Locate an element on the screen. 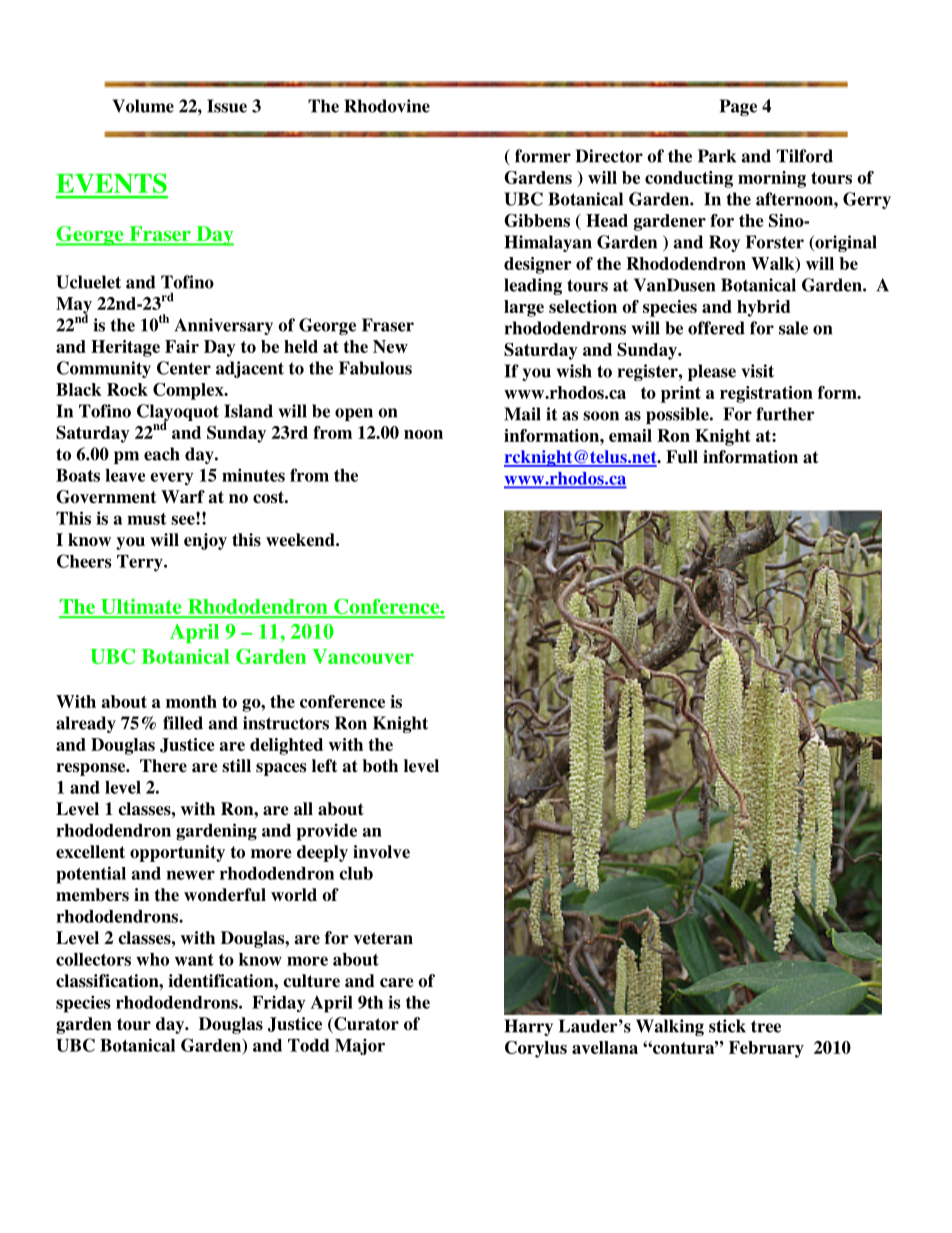 This screenshot has height=1233, width=952. who is located at coordinates (152, 959).
